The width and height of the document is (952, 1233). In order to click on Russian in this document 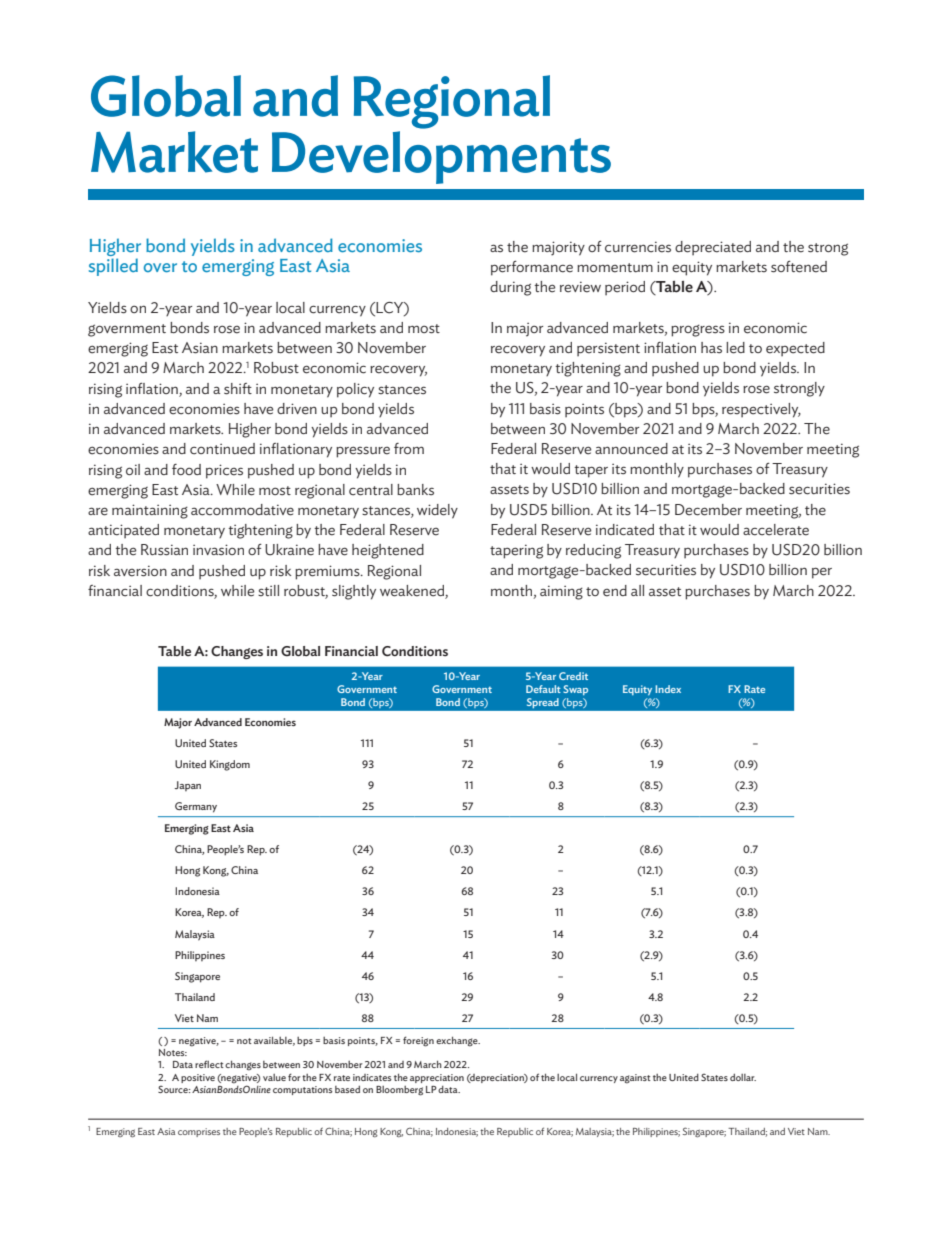, I will do `click(164, 550)`.
